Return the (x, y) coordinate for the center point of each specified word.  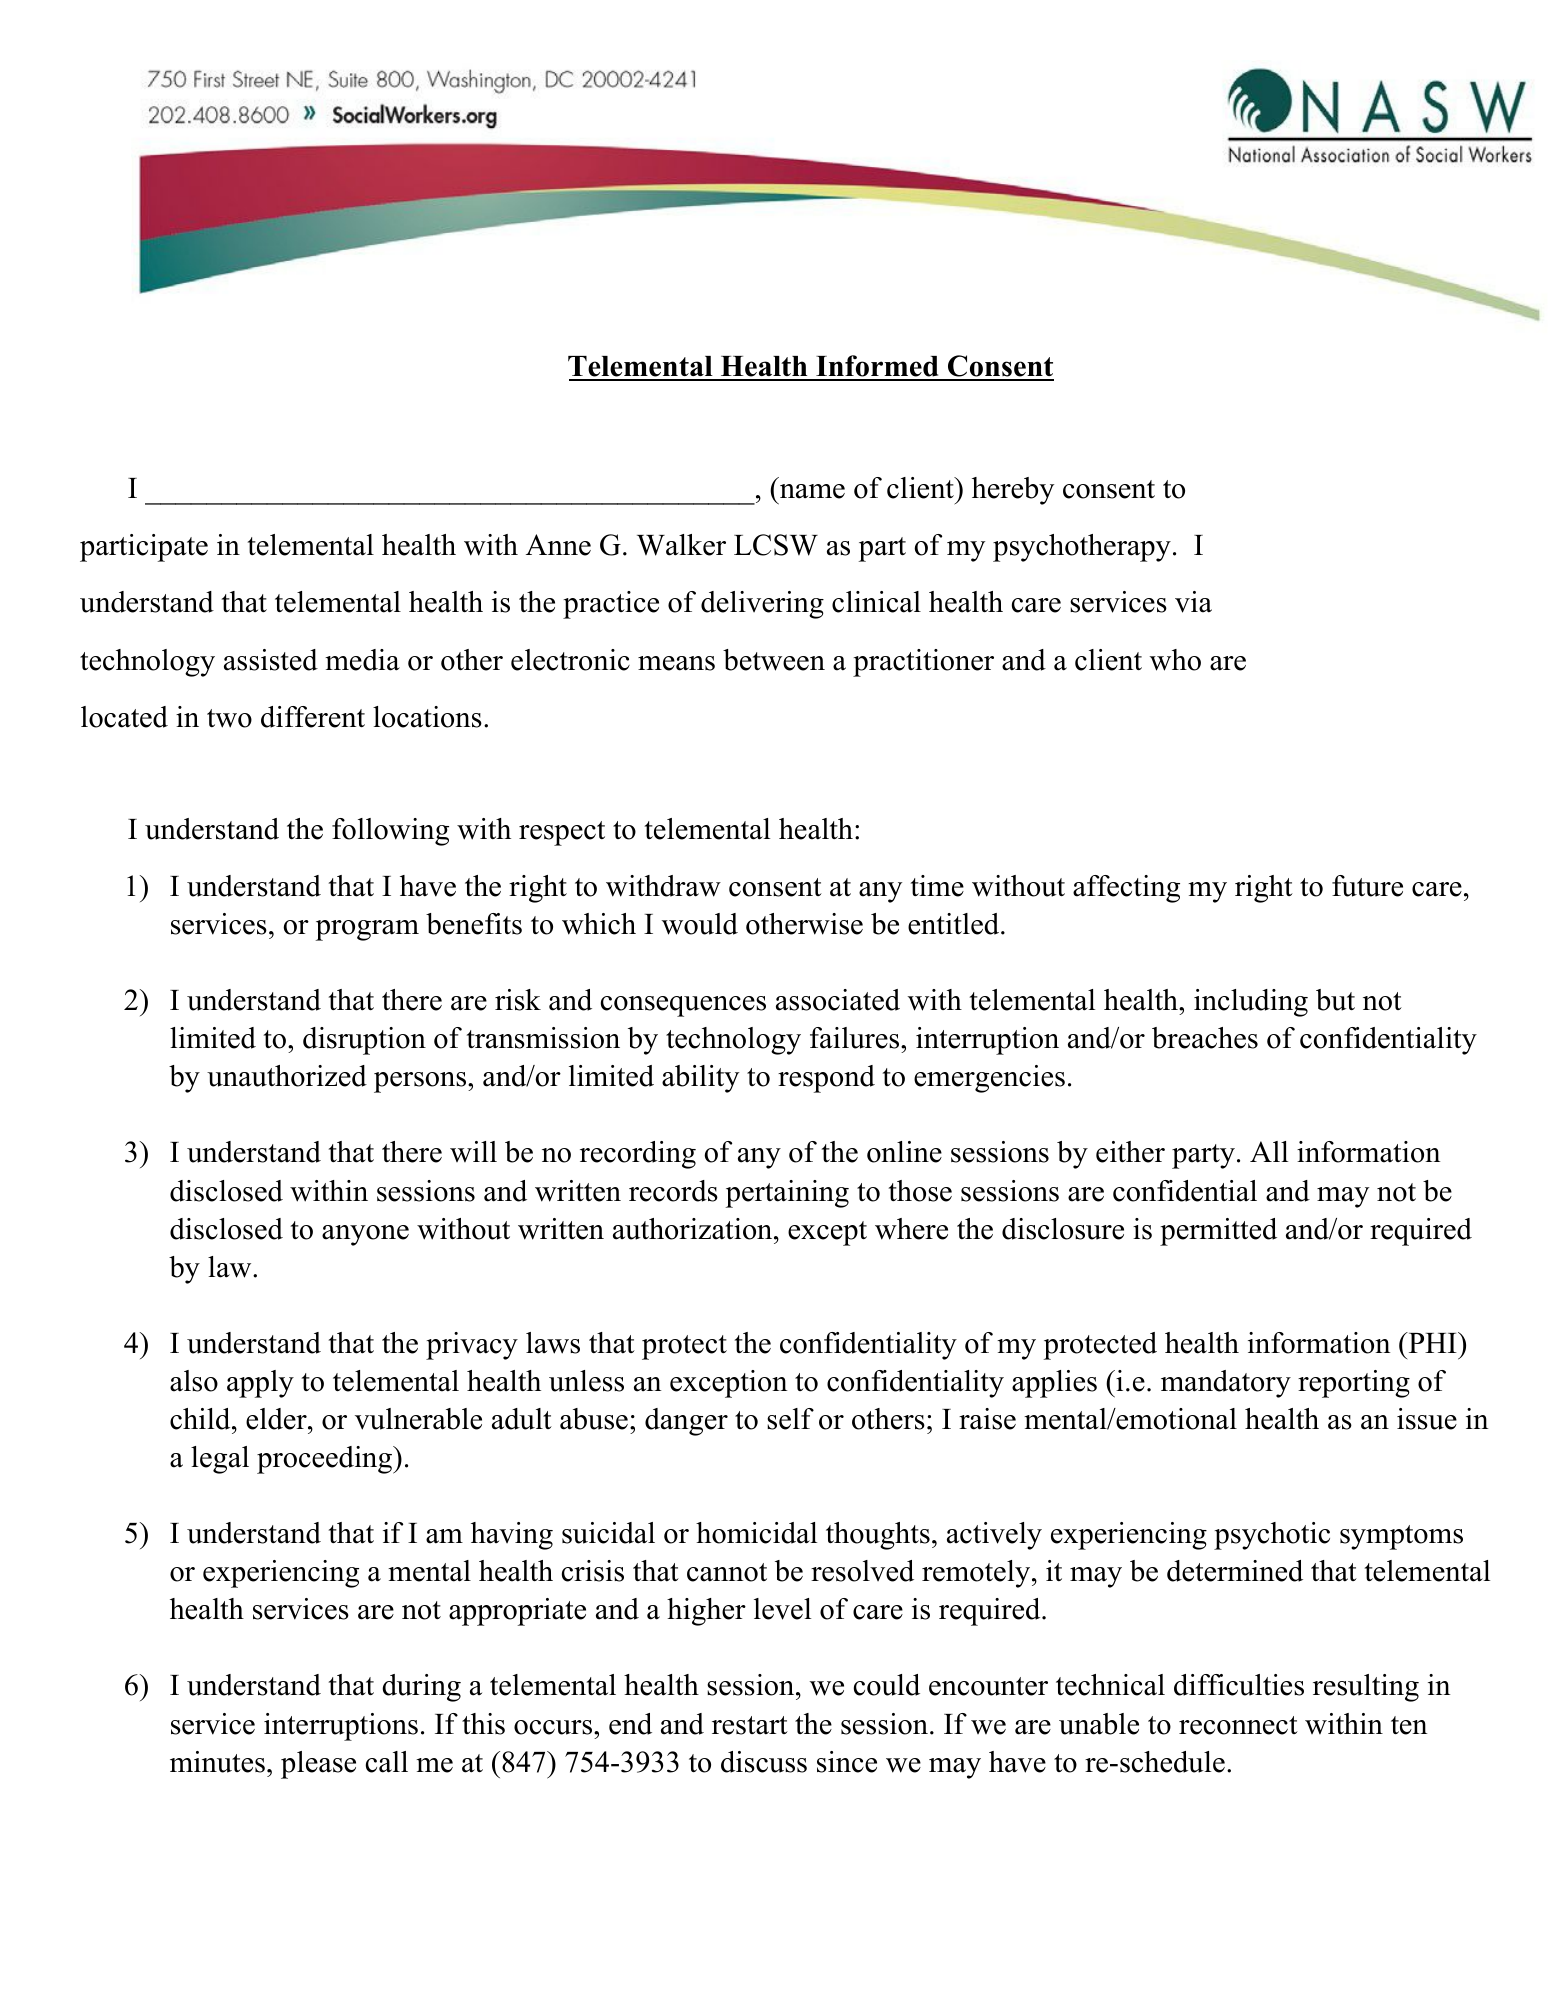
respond (826, 1079)
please (318, 1765)
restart (750, 1725)
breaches (1205, 1038)
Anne (558, 545)
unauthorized (287, 1076)
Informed (877, 367)
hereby (1013, 491)
